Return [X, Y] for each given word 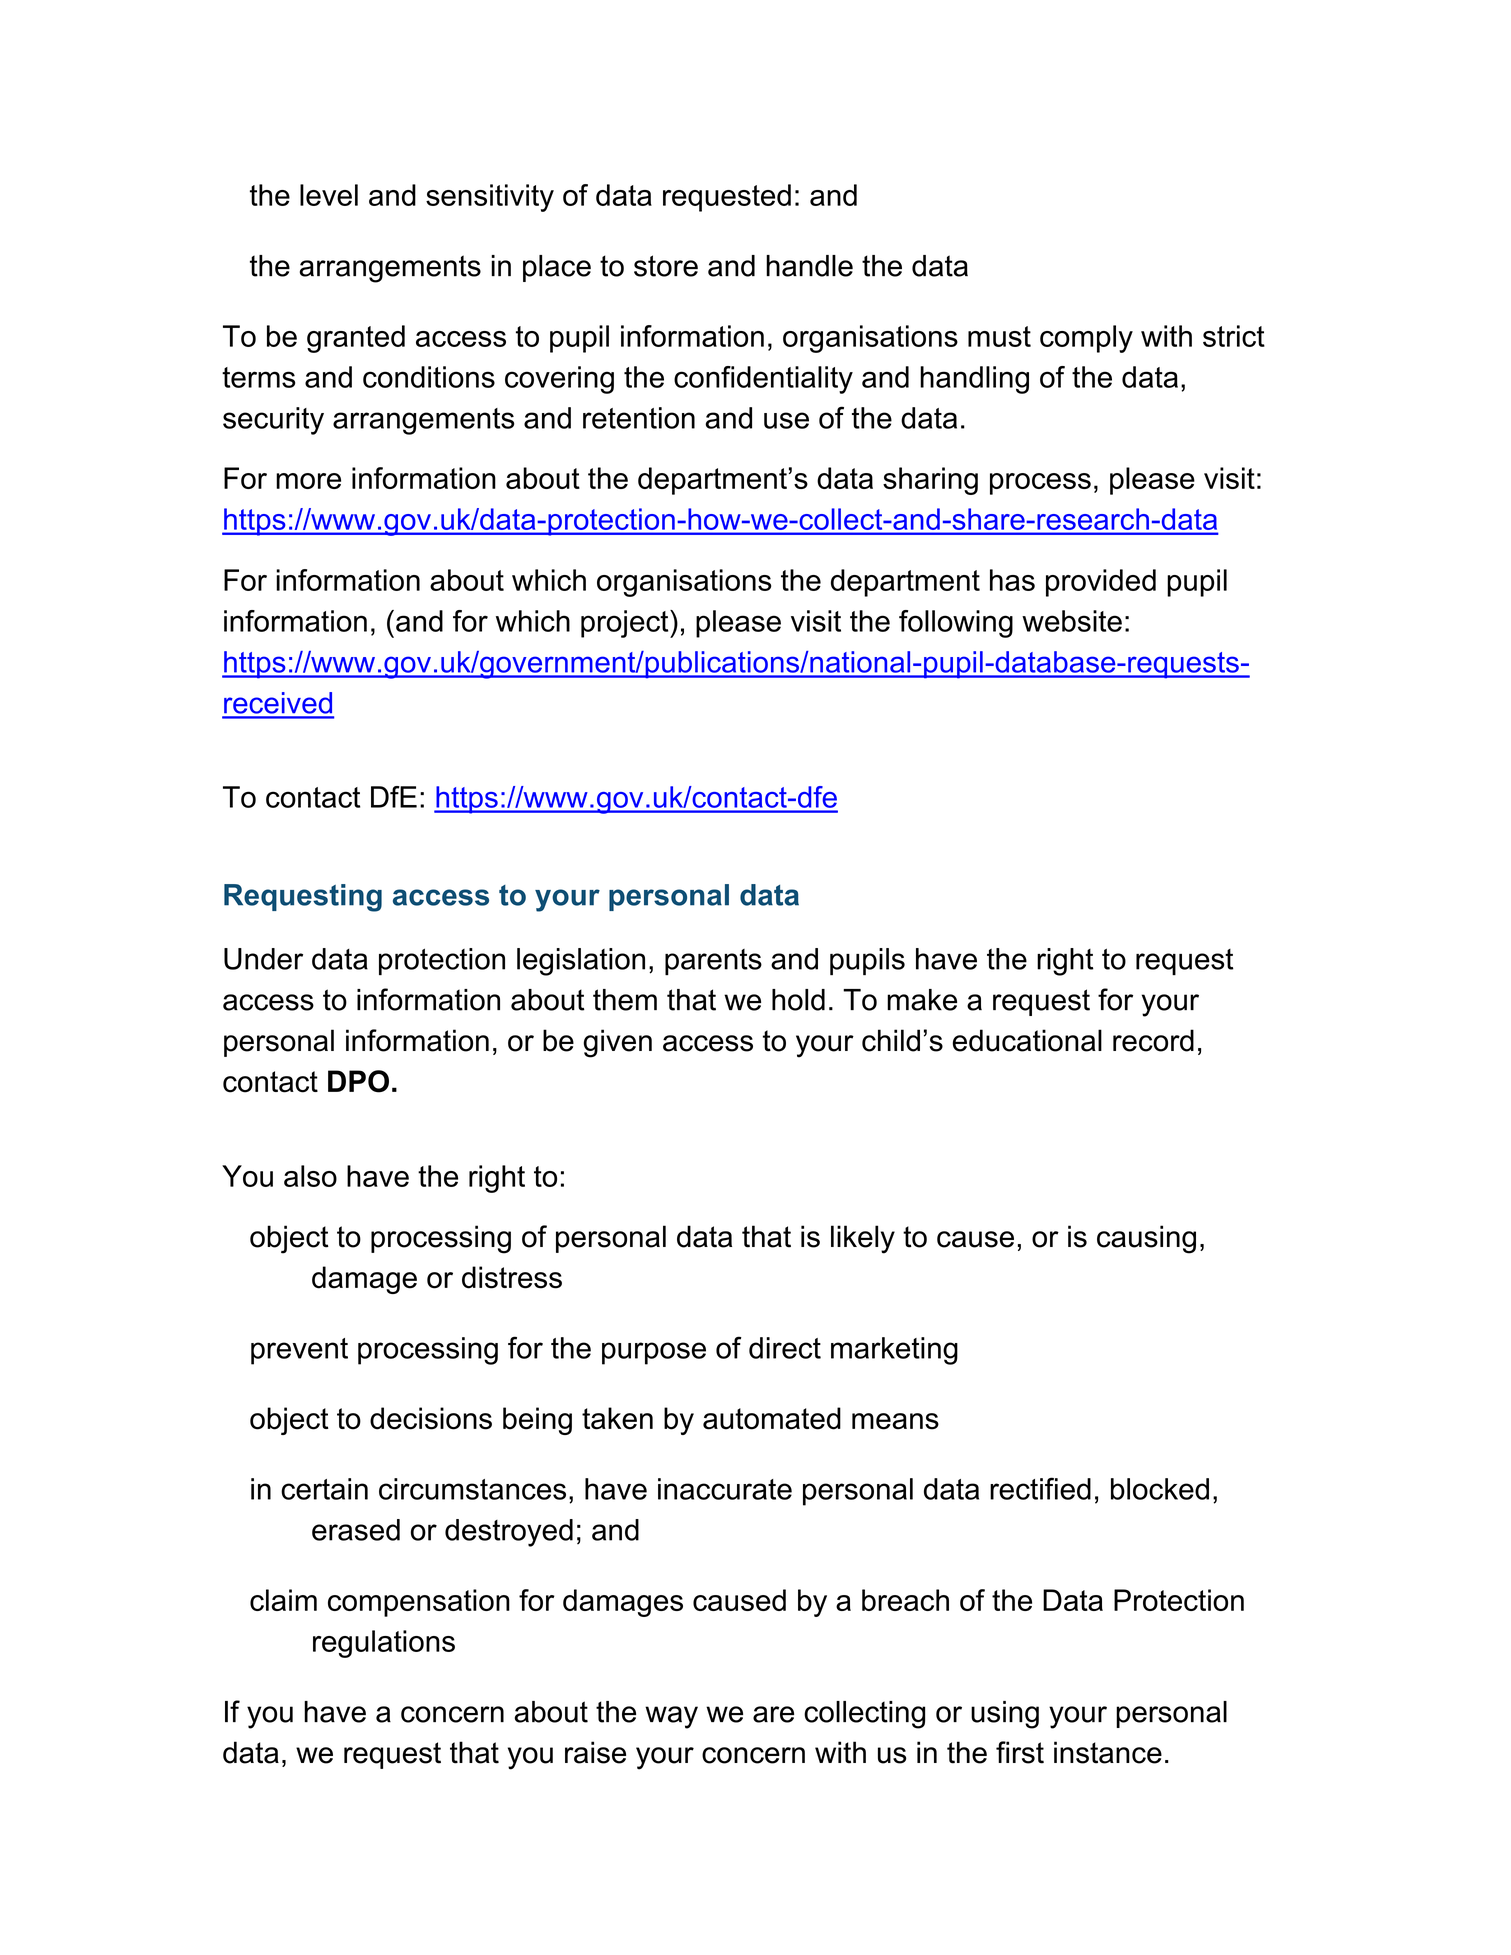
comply [1086, 339]
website [1072, 621]
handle [809, 266]
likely [863, 1239]
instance [1108, 1752]
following [956, 624]
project [626, 624]
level [329, 195]
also [310, 1176]
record [1153, 1040]
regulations [384, 1644]
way [671, 1717]
